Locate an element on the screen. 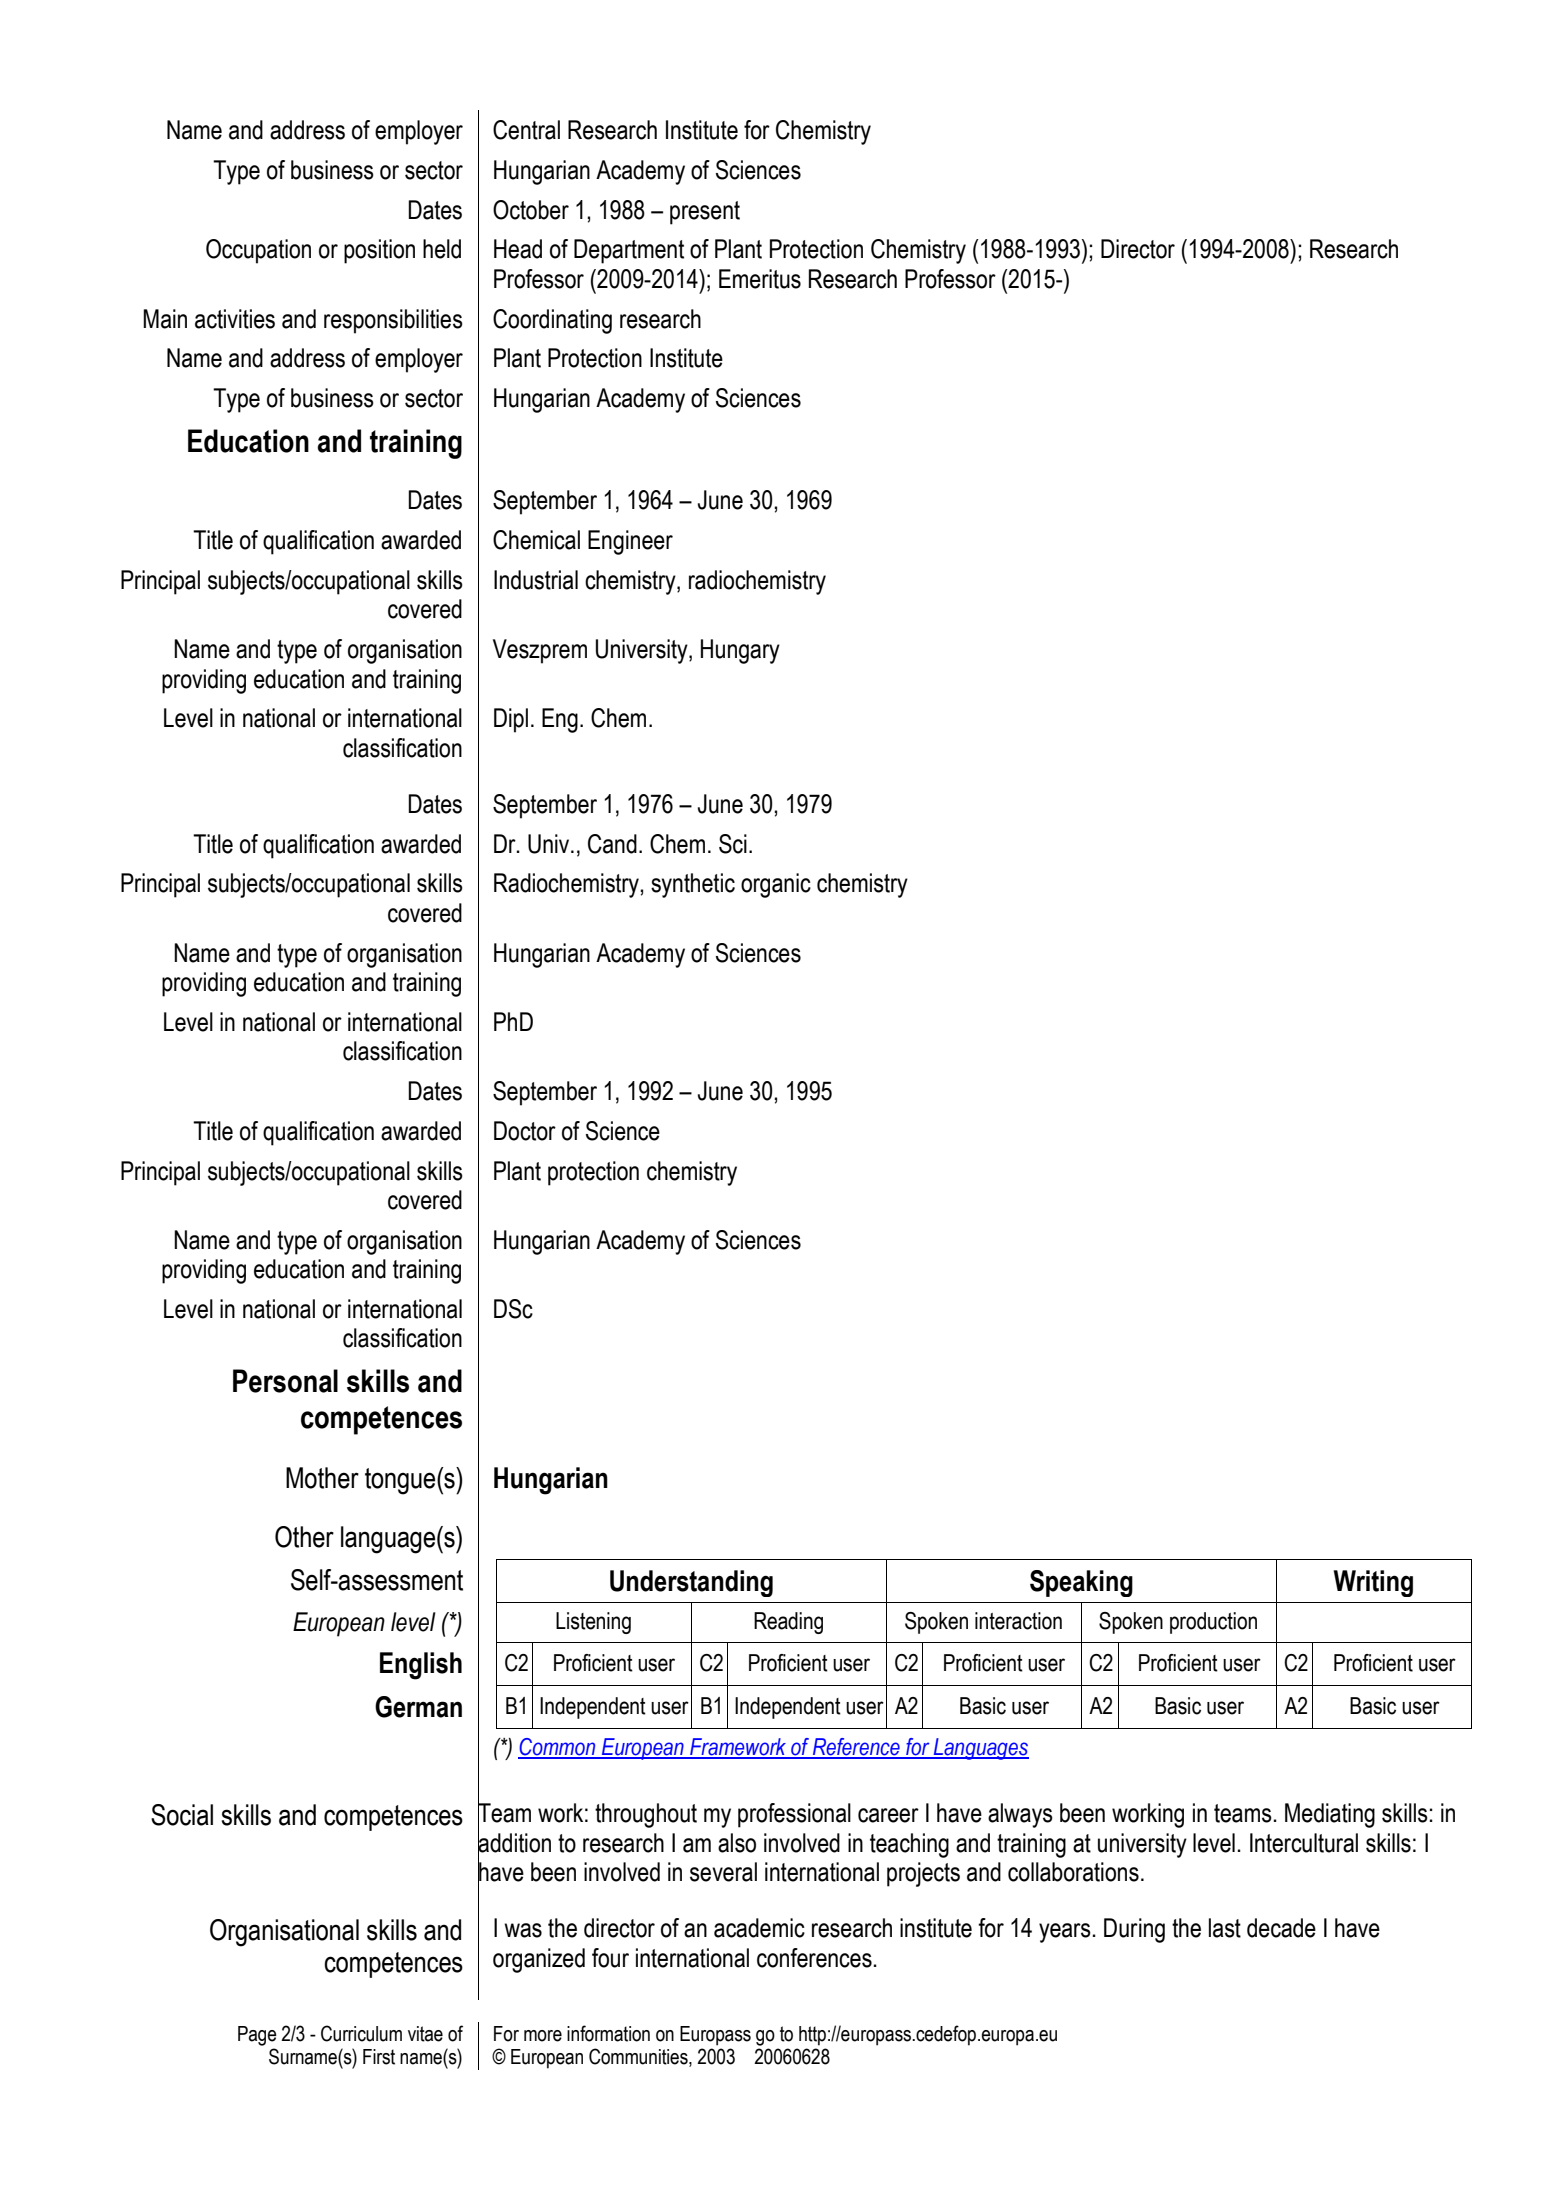  organic is located at coordinates (776, 885).
